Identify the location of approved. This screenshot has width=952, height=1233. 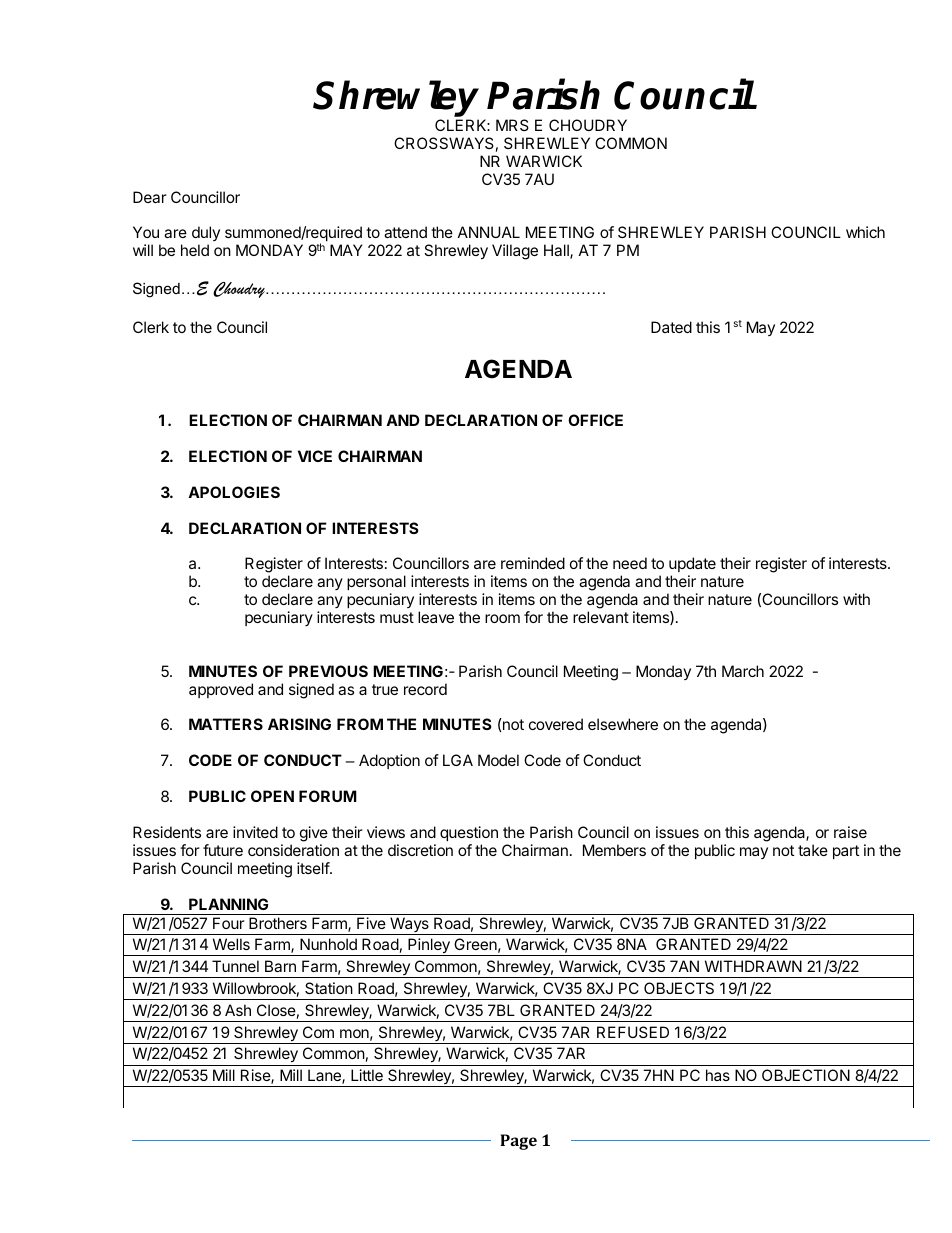
(221, 690).
